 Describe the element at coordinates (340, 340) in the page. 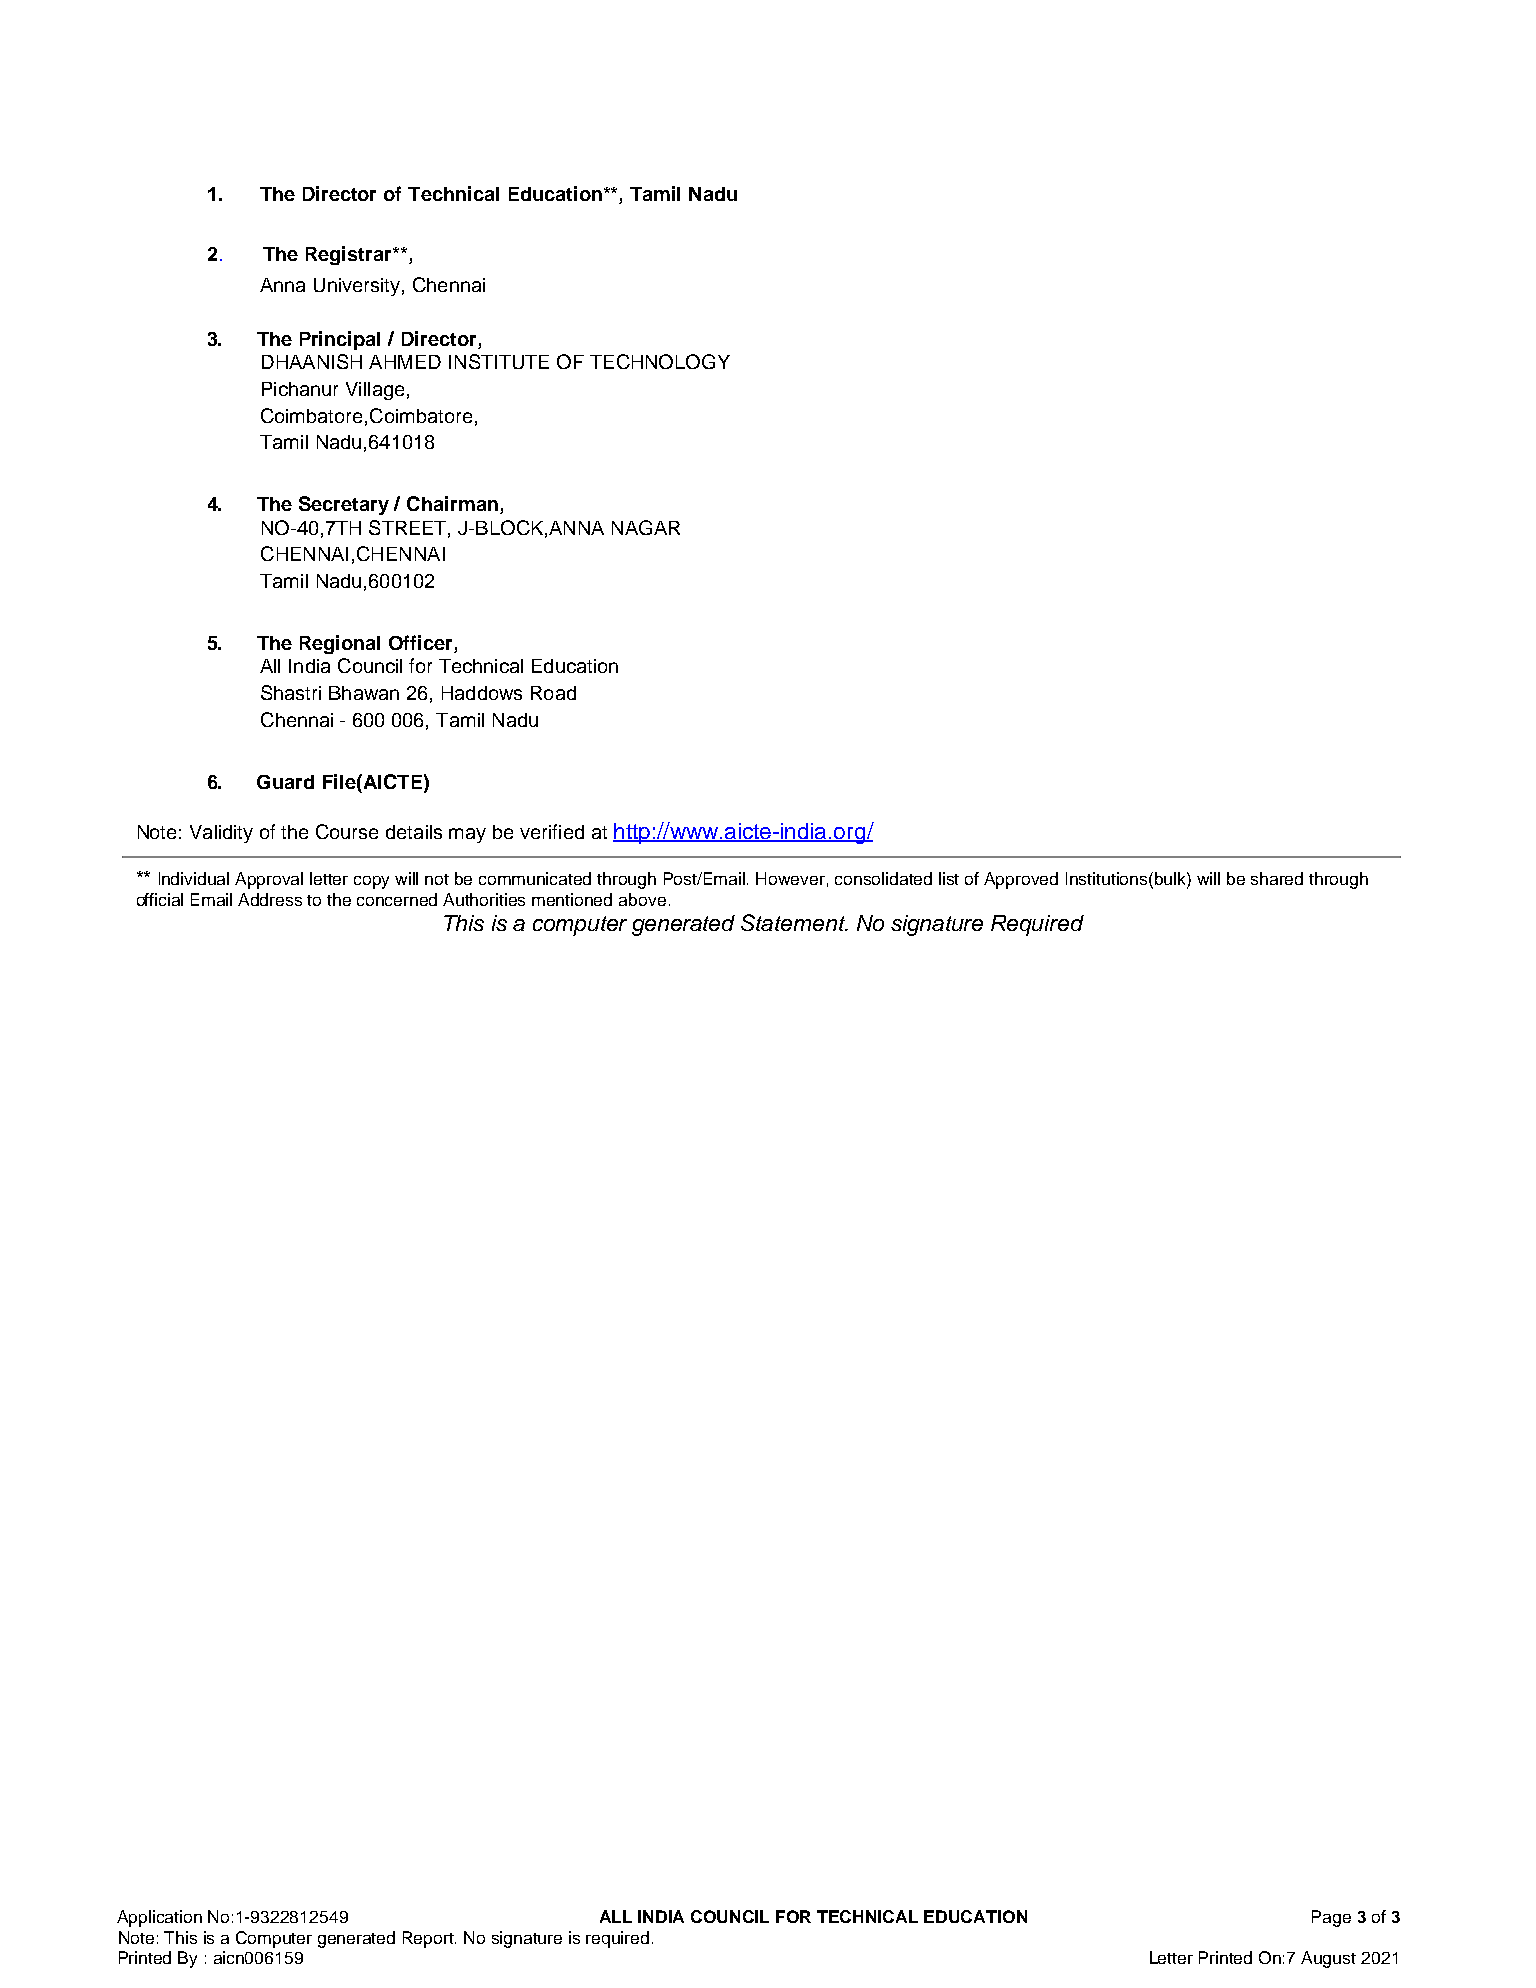

I see `Principal` at that location.
